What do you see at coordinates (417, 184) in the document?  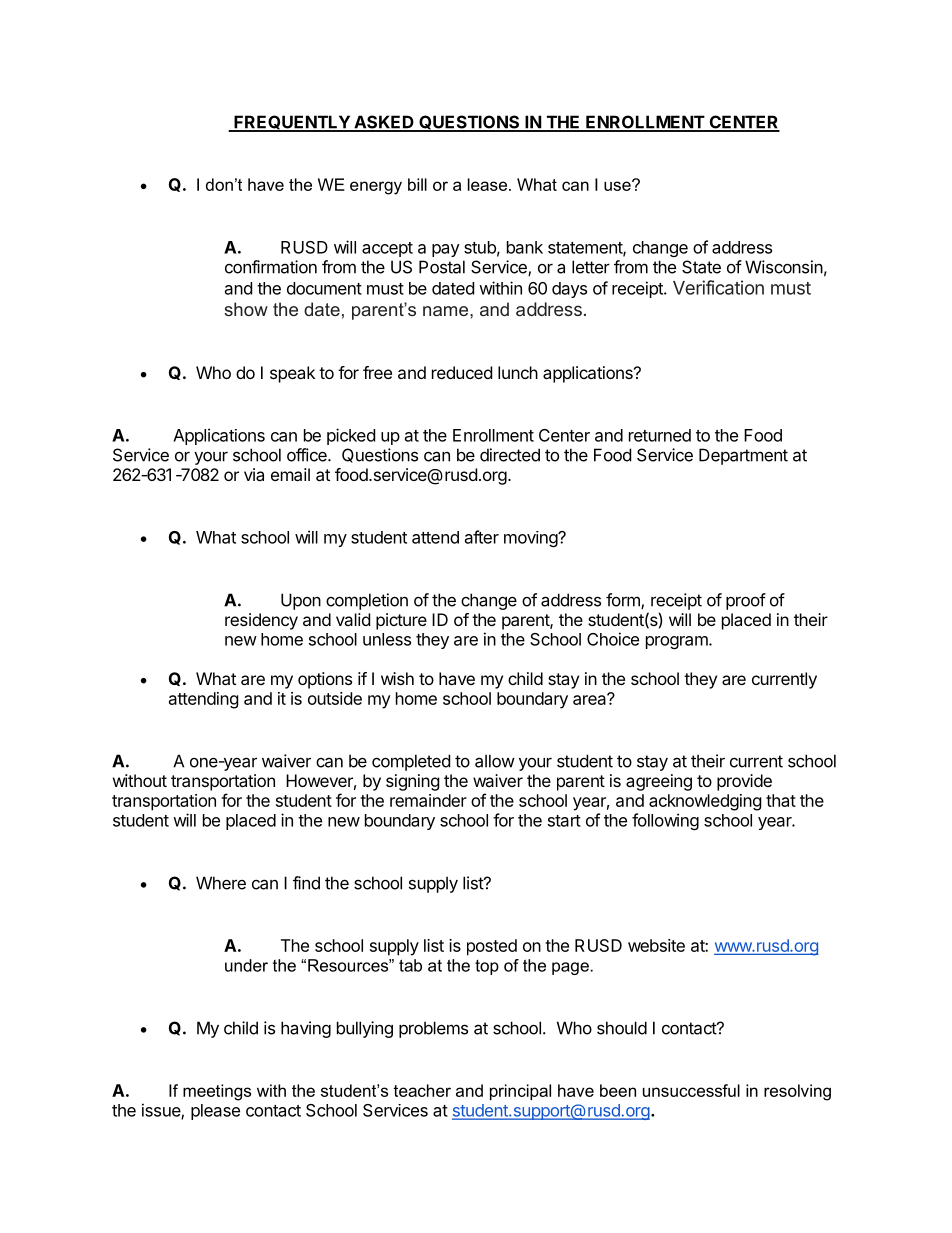 I see `bill` at bounding box center [417, 184].
